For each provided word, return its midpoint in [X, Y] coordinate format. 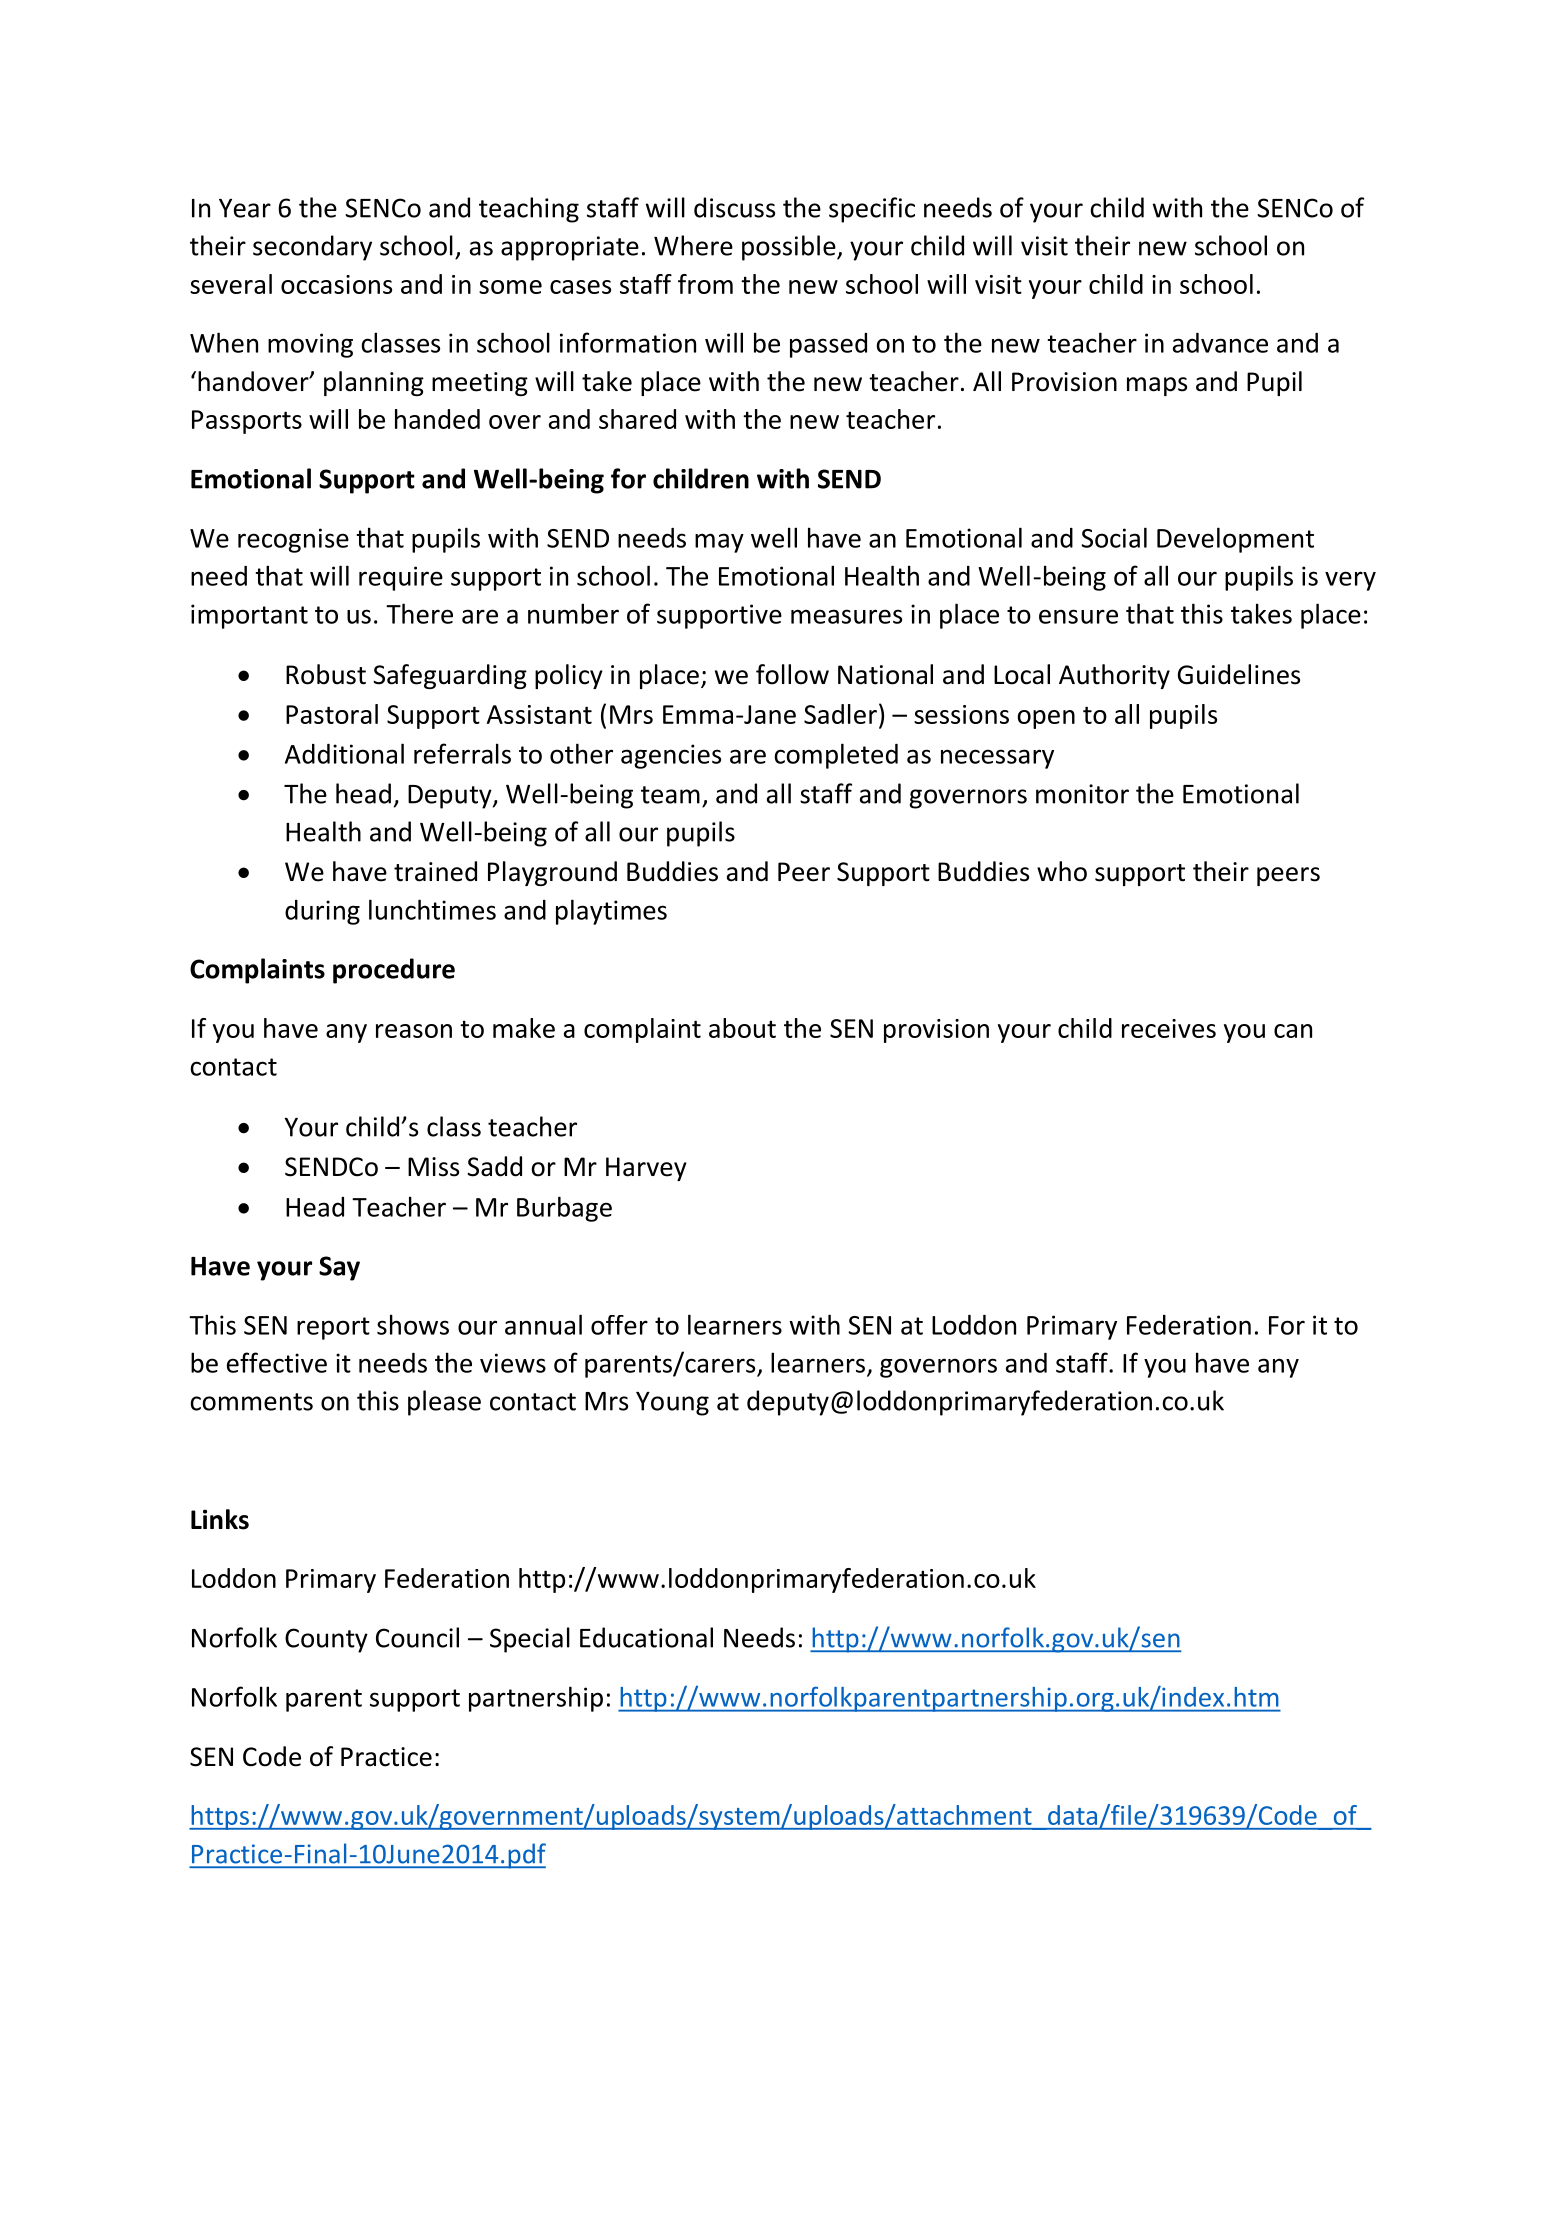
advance [1220, 343]
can [1293, 1031]
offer [619, 1325]
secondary [312, 248]
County [326, 1640]
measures [846, 616]
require [401, 578]
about [742, 1028]
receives [1169, 1028]
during [322, 912]
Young [672, 1404]
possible [790, 248]
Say [339, 1268]
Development [1235, 540]
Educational [646, 1637]
